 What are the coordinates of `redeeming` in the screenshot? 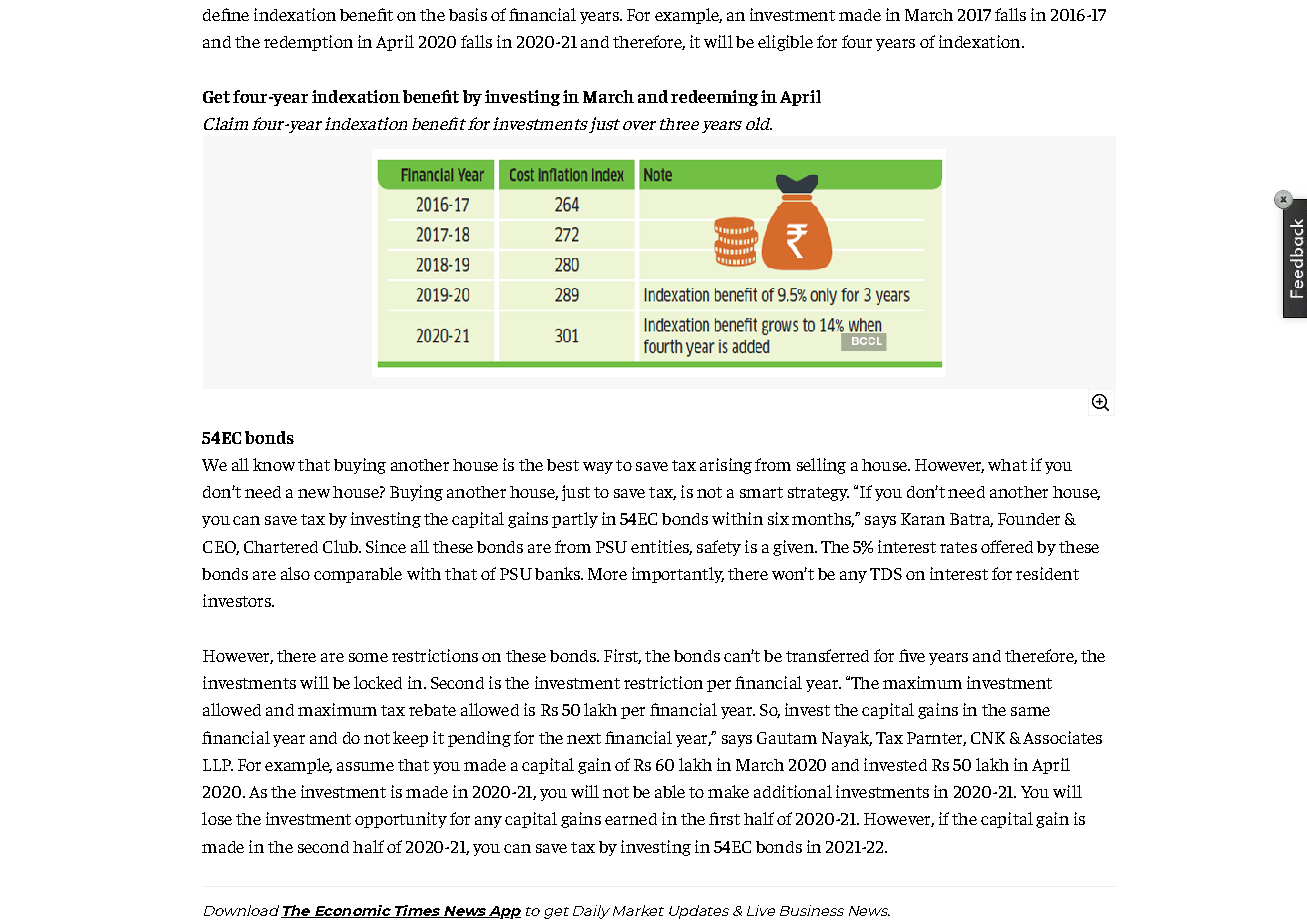 It's located at (714, 98).
